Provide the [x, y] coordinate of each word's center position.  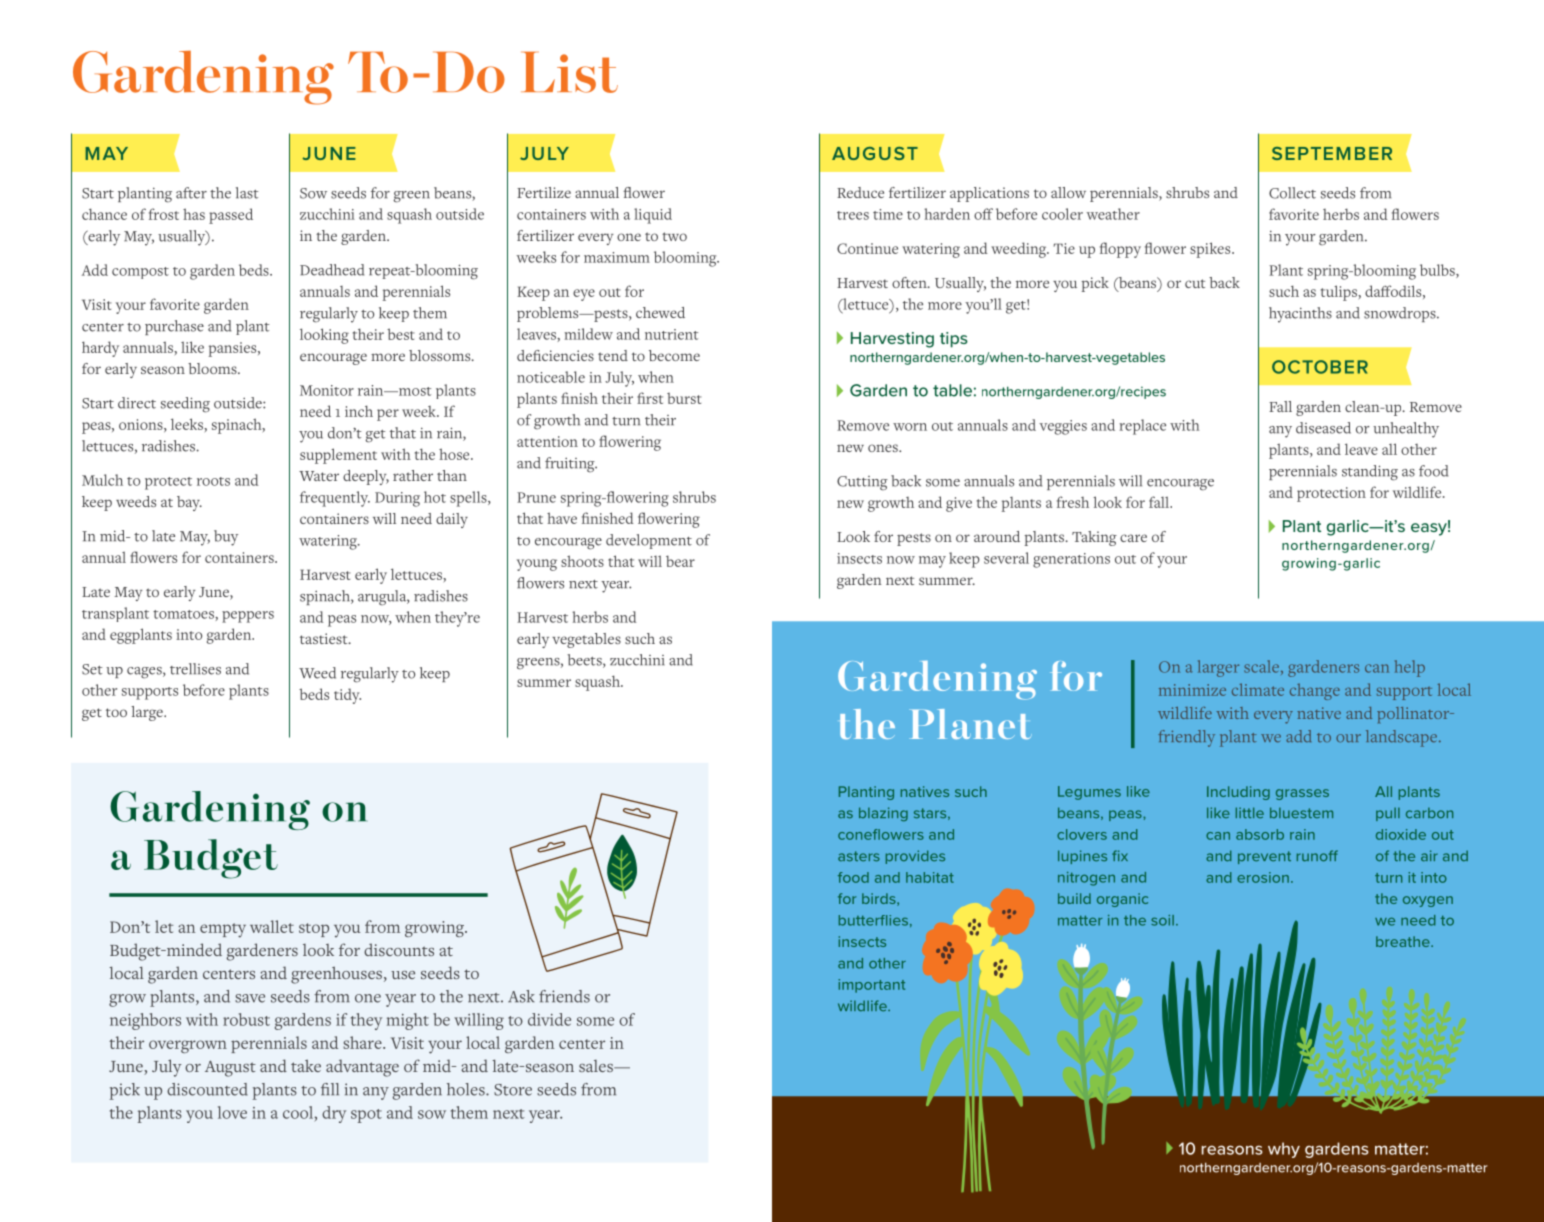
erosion [1263, 877]
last [247, 193]
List [569, 72]
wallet [272, 926]
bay [189, 503]
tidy [347, 696]
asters [859, 856]
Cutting [862, 483]
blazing [883, 814]
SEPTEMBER [1332, 153]
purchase [174, 327]
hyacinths [1300, 315]
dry [334, 1114]
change [1315, 691]
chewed [660, 312]
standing [1370, 473]
